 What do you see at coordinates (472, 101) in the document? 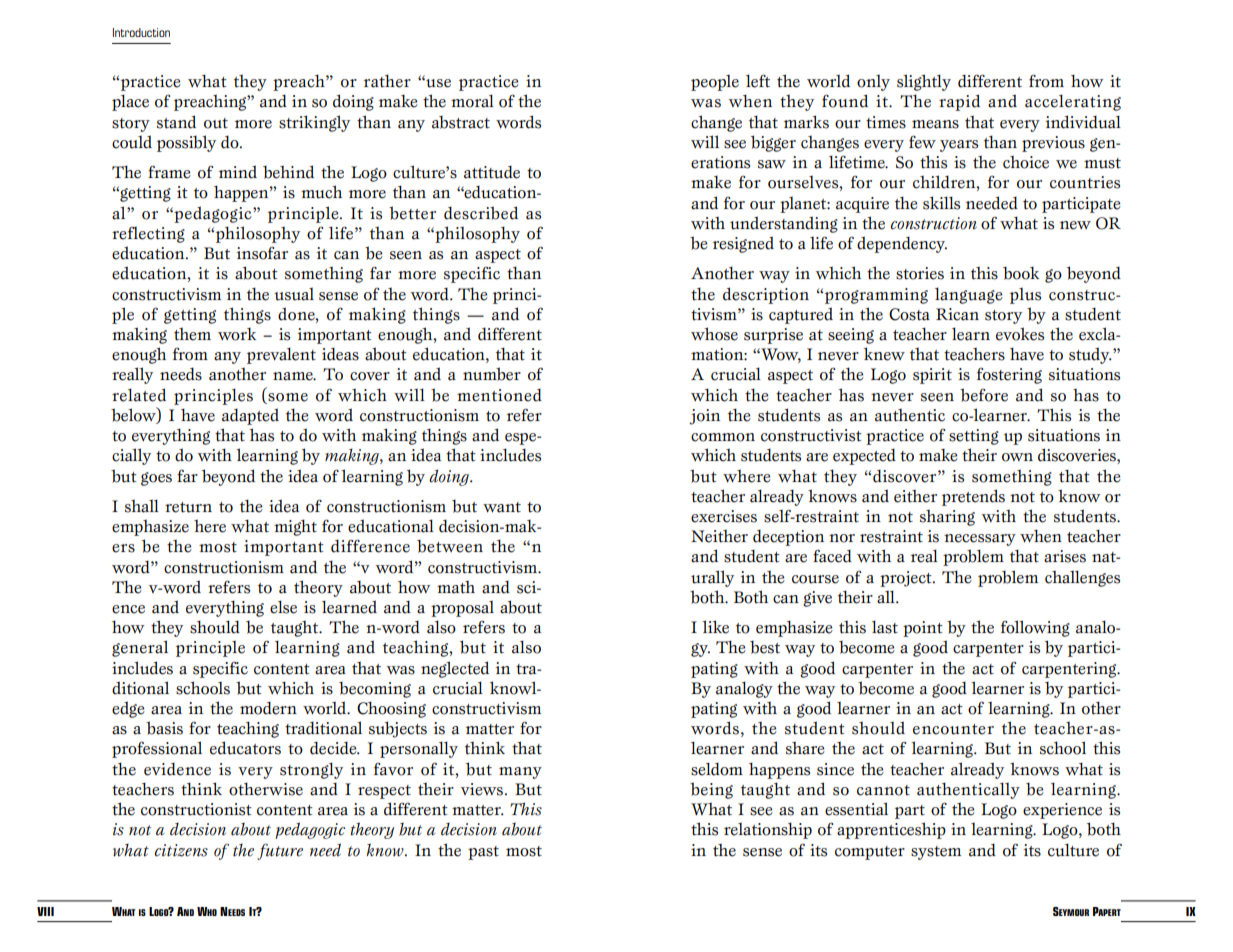
I see `moral` at bounding box center [472, 101].
